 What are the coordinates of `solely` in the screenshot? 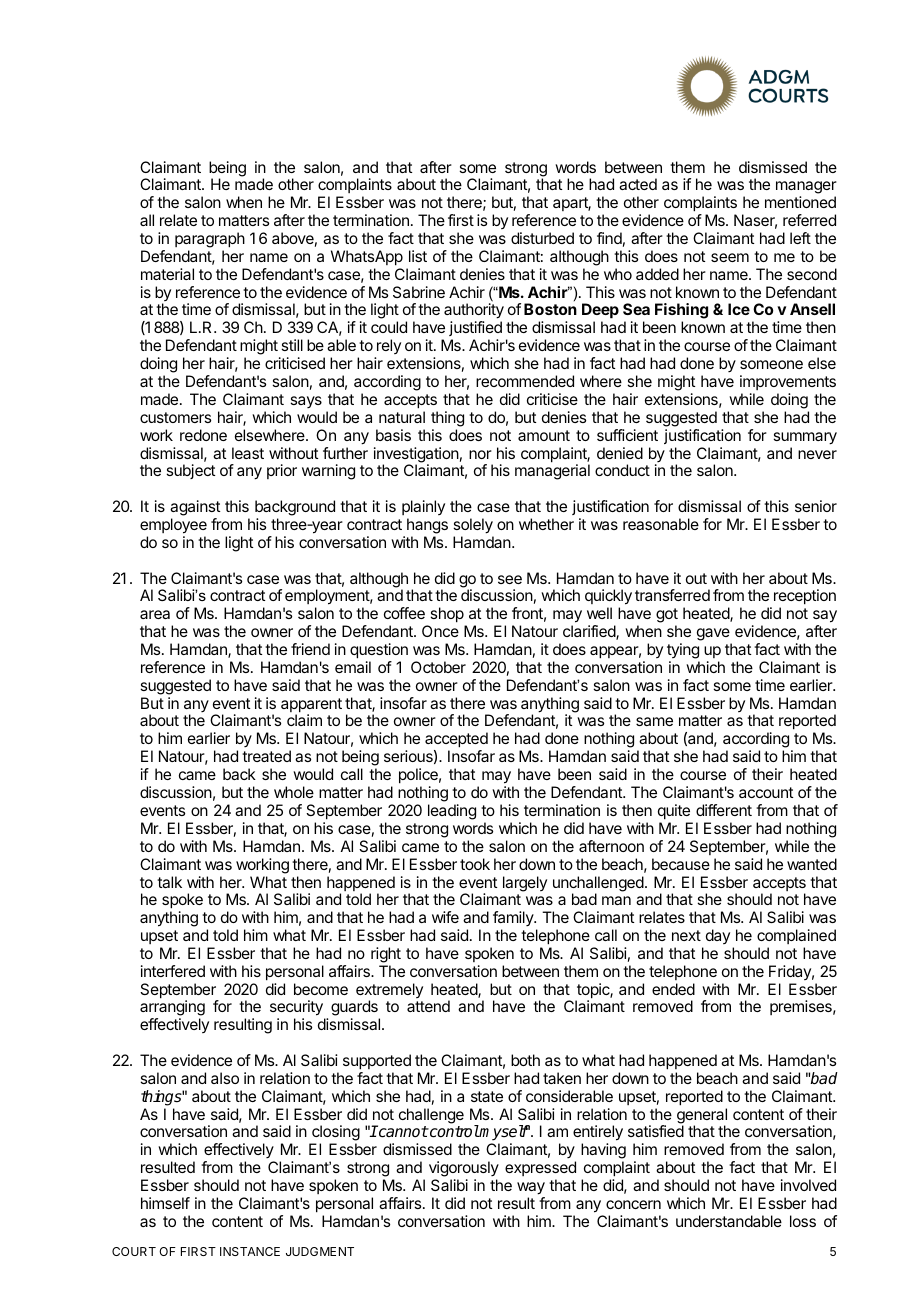 It's located at (473, 526).
